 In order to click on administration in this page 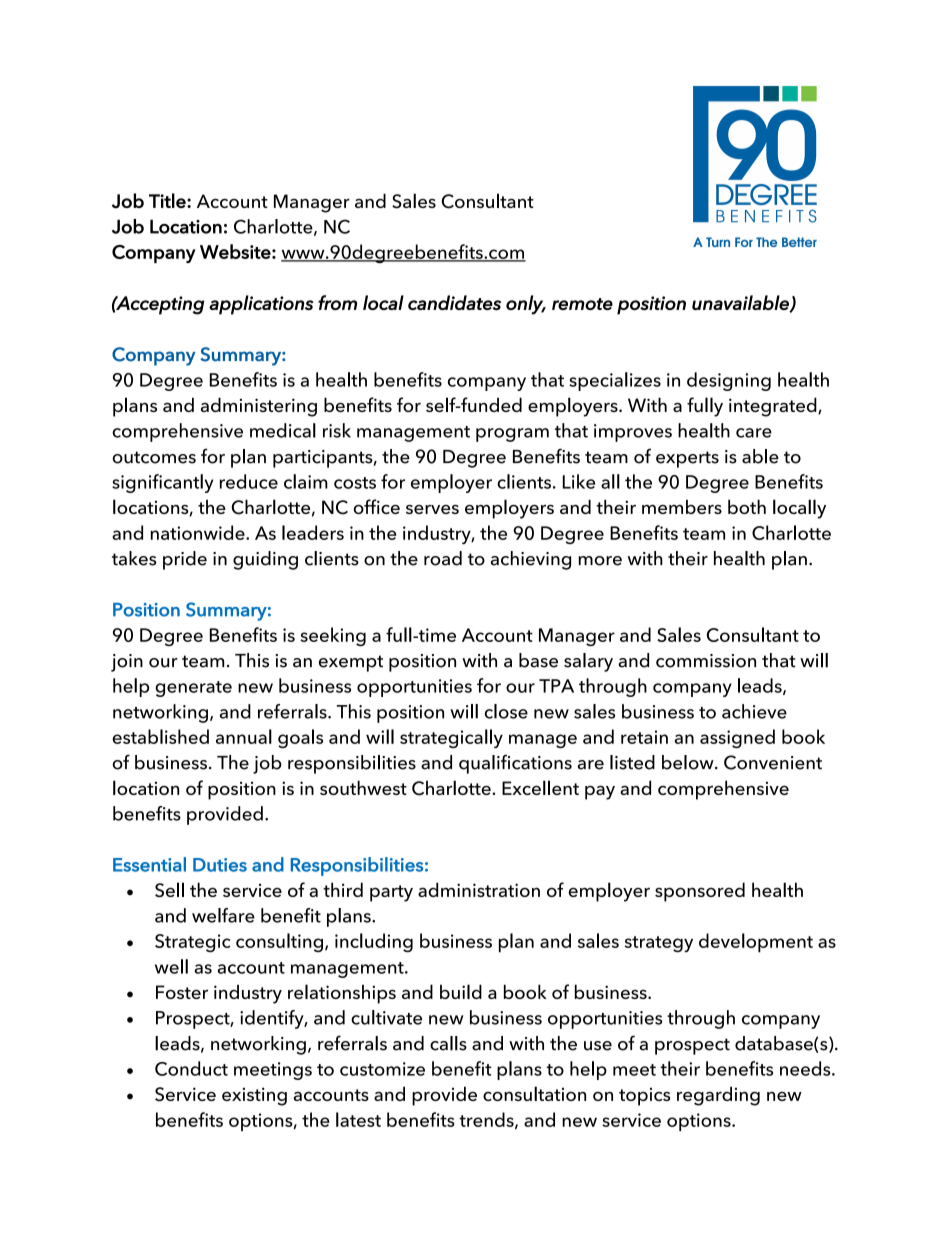, I will do `click(479, 889)`.
